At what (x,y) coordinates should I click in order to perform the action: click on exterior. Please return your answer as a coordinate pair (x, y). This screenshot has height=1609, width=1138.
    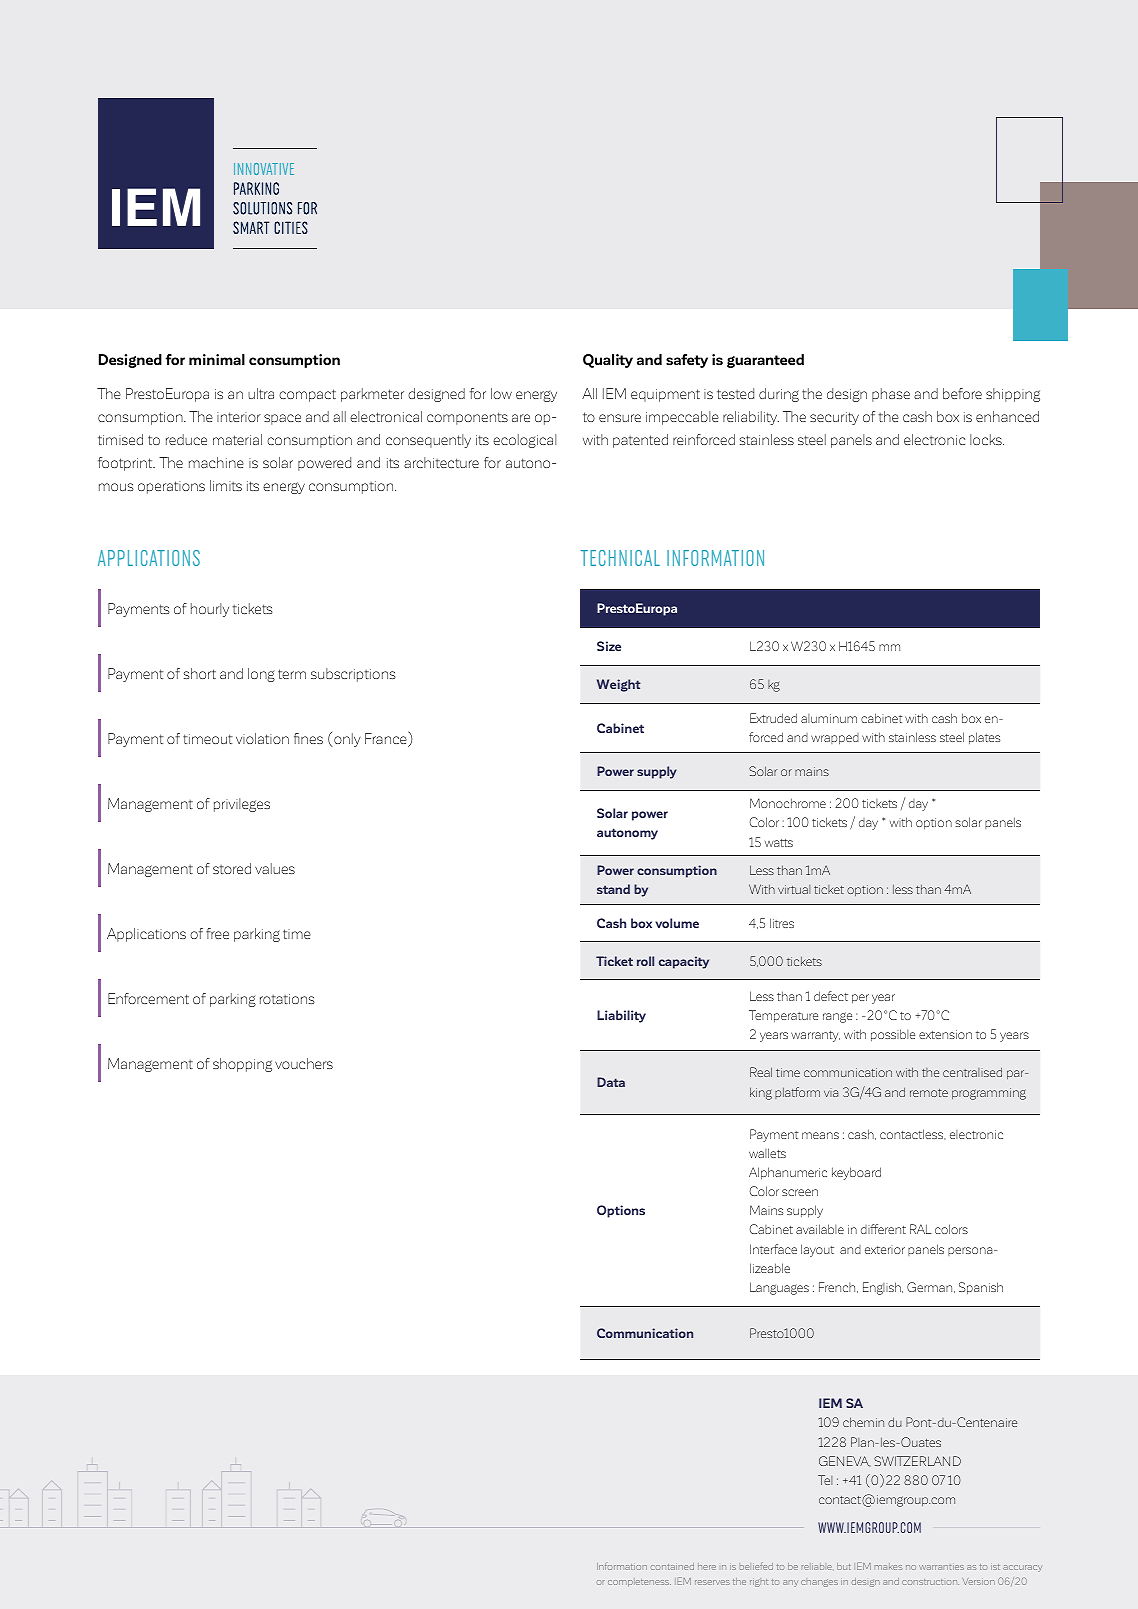
    Looking at the image, I should click on (885, 1250).
